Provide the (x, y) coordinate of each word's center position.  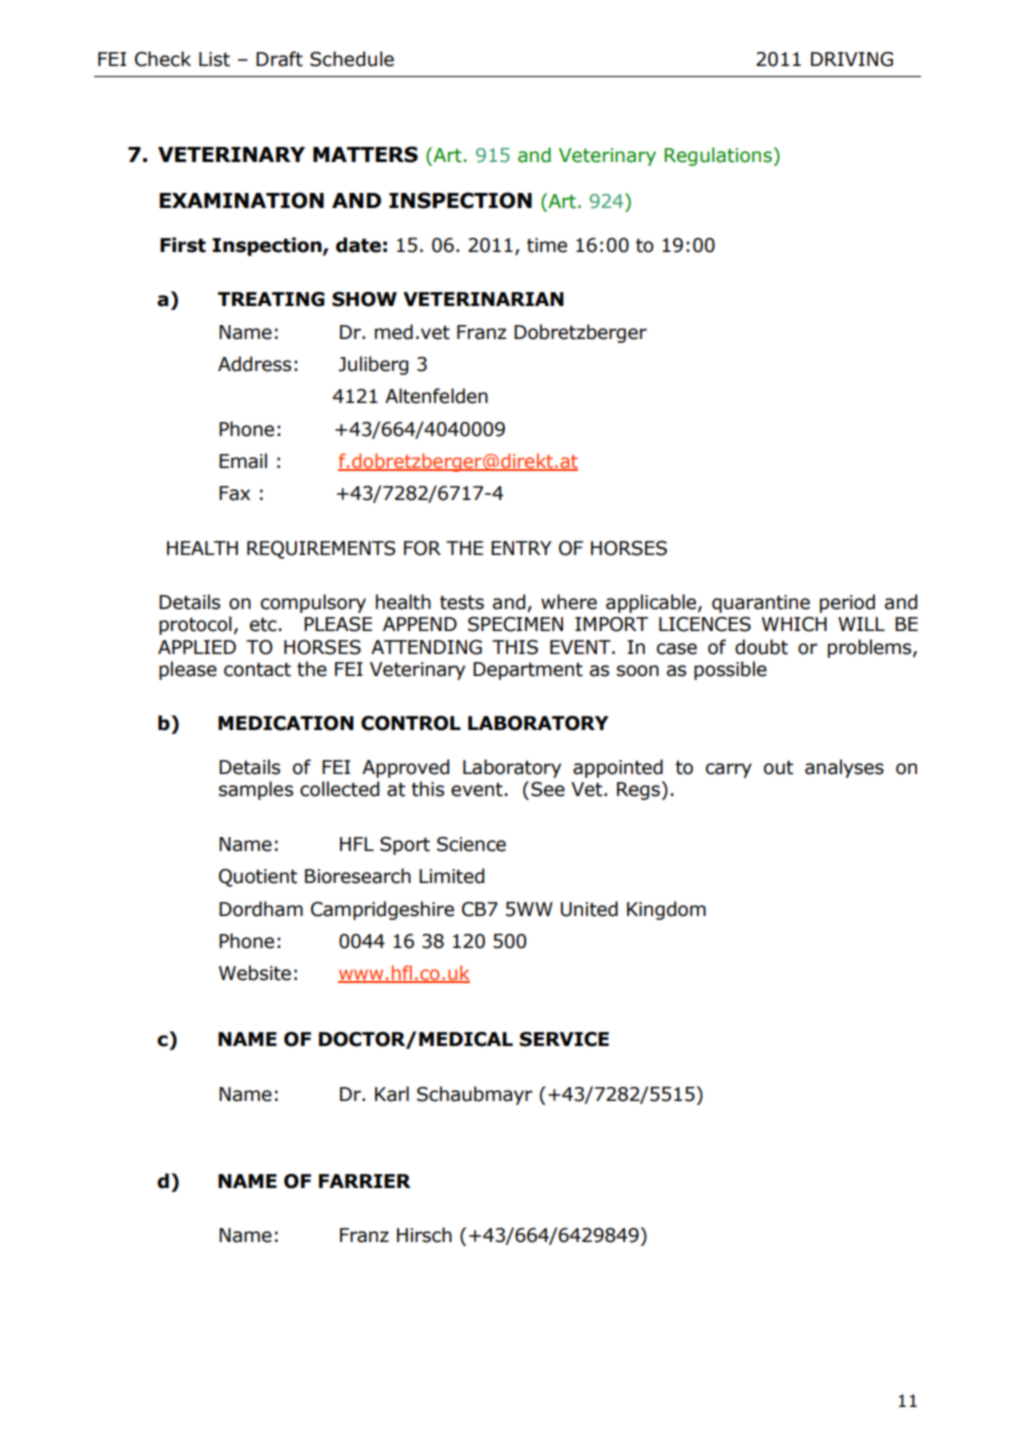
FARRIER (365, 1181)
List (214, 59)
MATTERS (365, 154)
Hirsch (424, 1235)
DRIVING (852, 59)
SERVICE (564, 1039)
